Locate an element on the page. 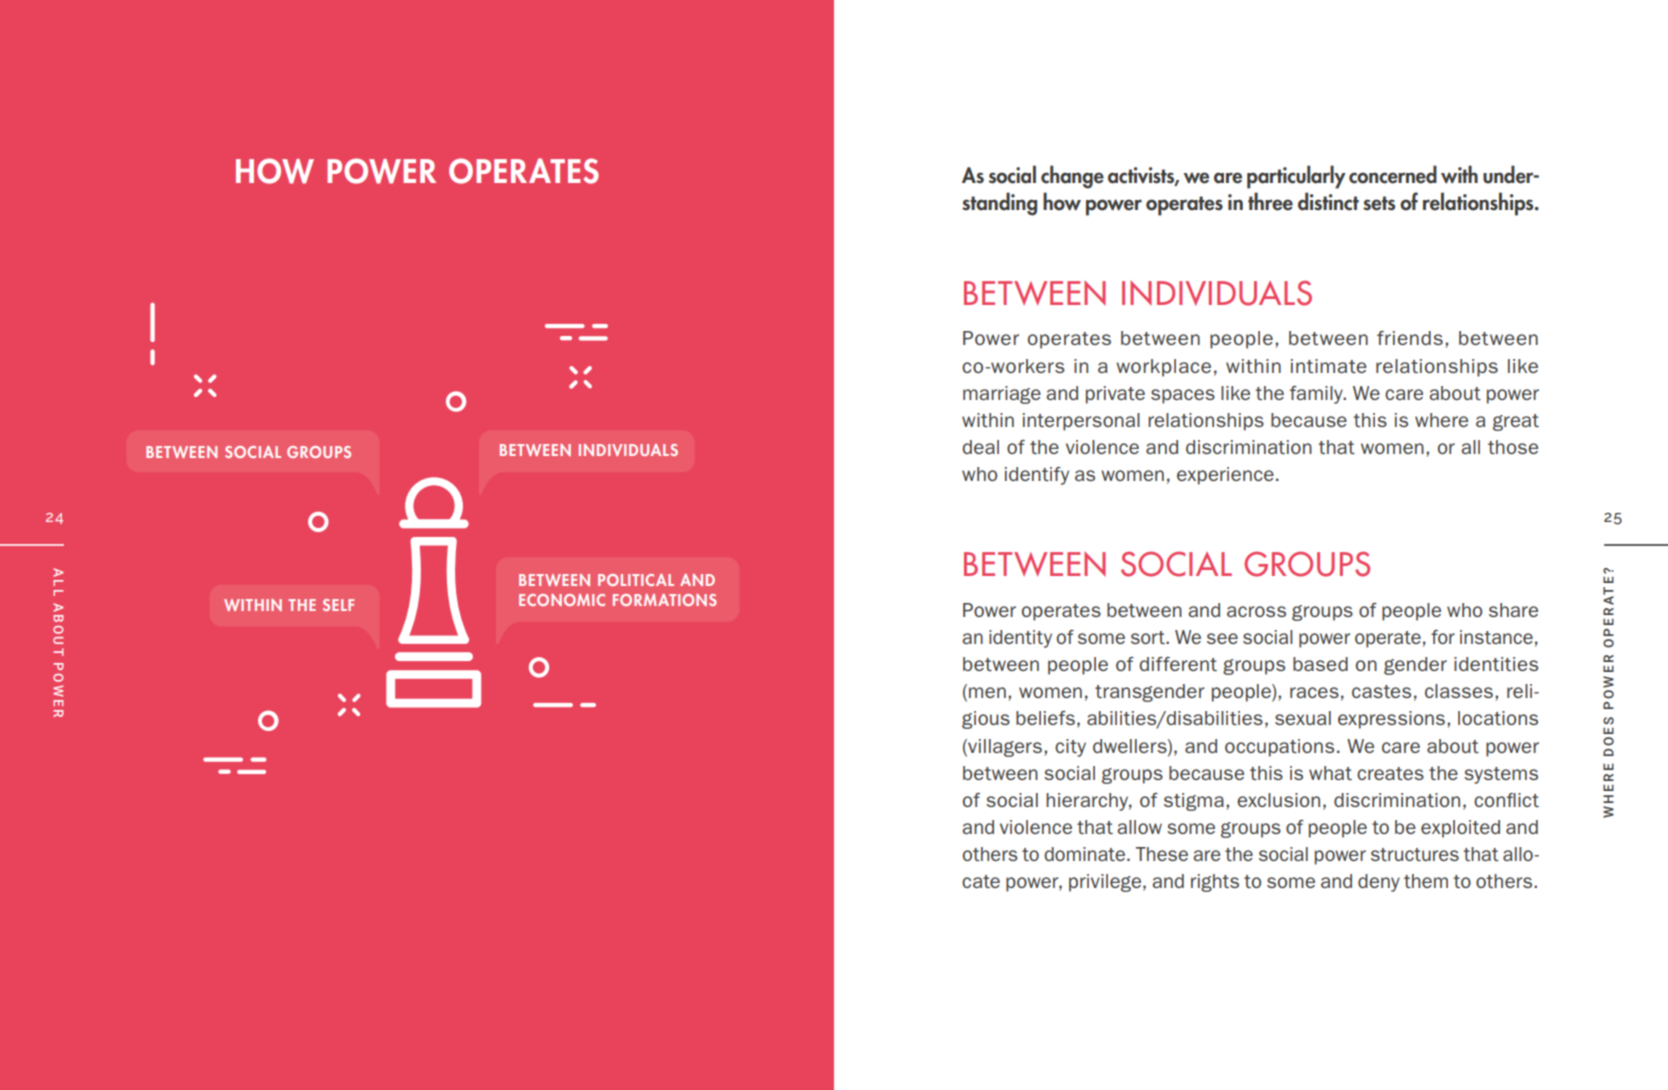 This page has height=1090, width=1668. ECONOMIC is located at coordinates (562, 600).
